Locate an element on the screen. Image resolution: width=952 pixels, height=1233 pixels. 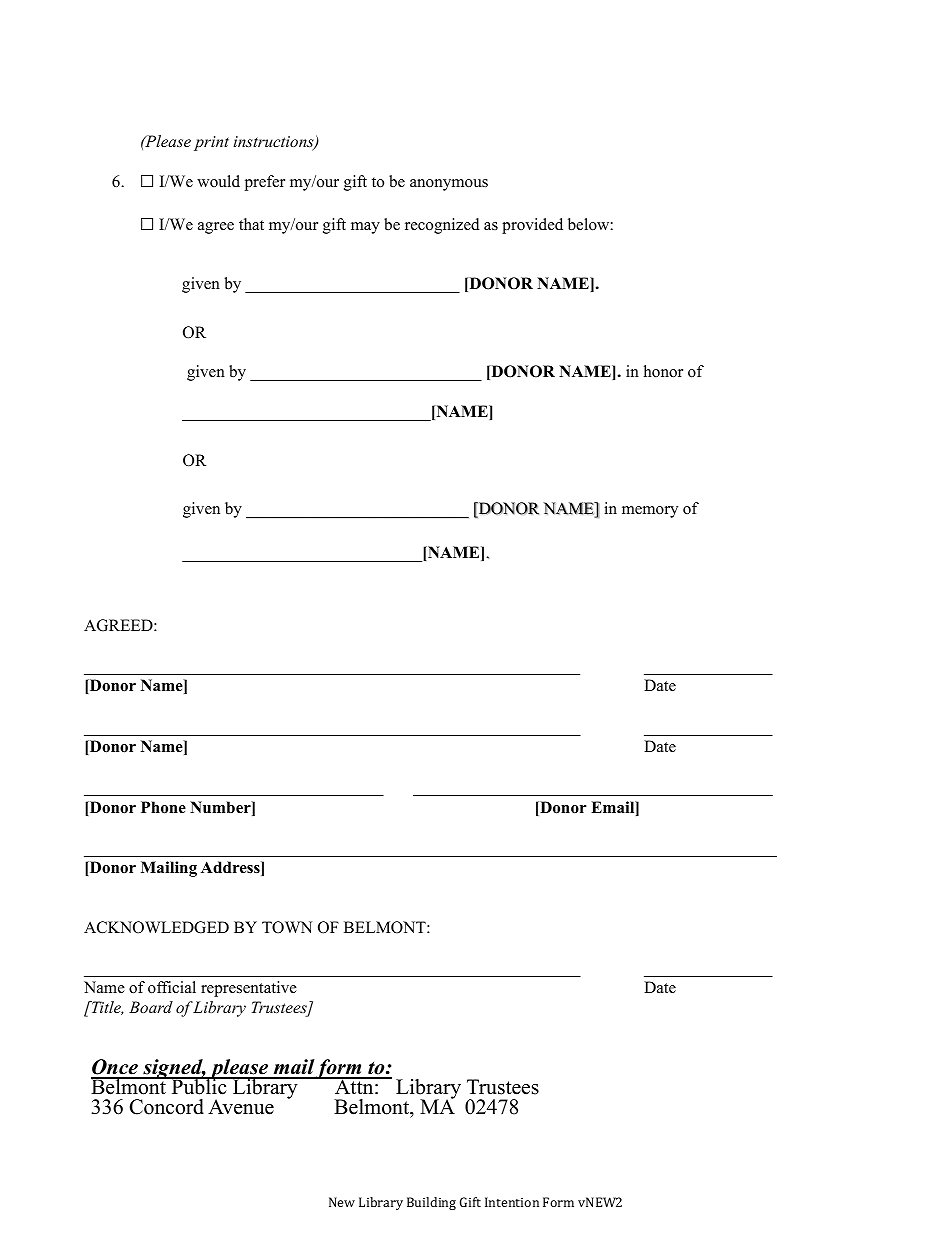
Avenue is located at coordinates (241, 1107).
